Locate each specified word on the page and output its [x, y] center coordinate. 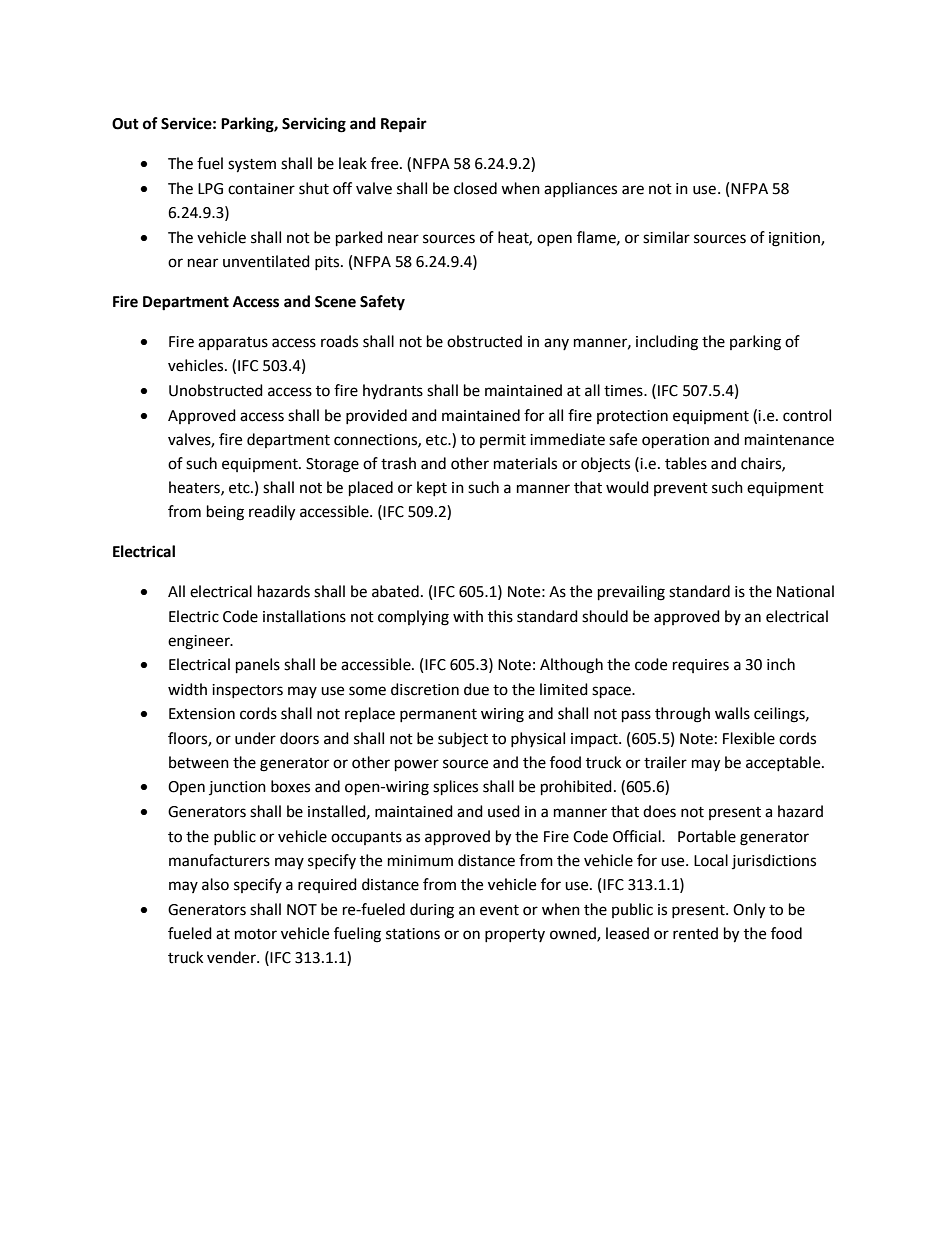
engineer [200, 642]
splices [455, 788]
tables [686, 463]
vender [232, 957]
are [633, 190]
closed [475, 188]
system [252, 166]
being [225, 513]
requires [701, 666]
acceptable [784, 763]
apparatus [233, 343]
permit [503, 441]
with [468, 616]
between [199, 762]
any [556, 344]
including [667, 343]
